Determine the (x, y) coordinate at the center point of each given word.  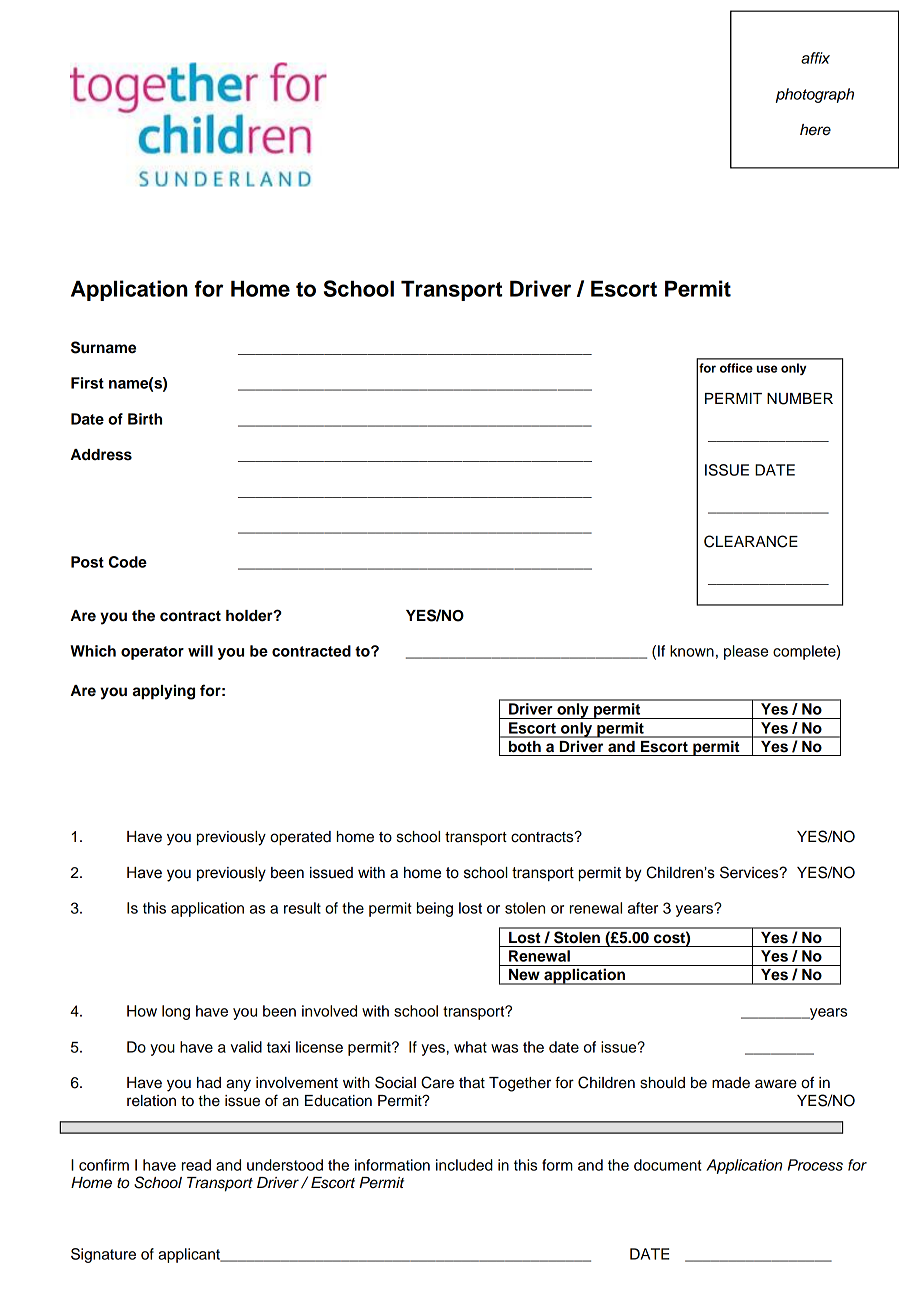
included (464, 1165)
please (746, 652)
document (668, 1165)
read (196, 1165)
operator (152, 653)
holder (250, 616)
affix (815, 58)
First (87, 383)
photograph (815, 95)
